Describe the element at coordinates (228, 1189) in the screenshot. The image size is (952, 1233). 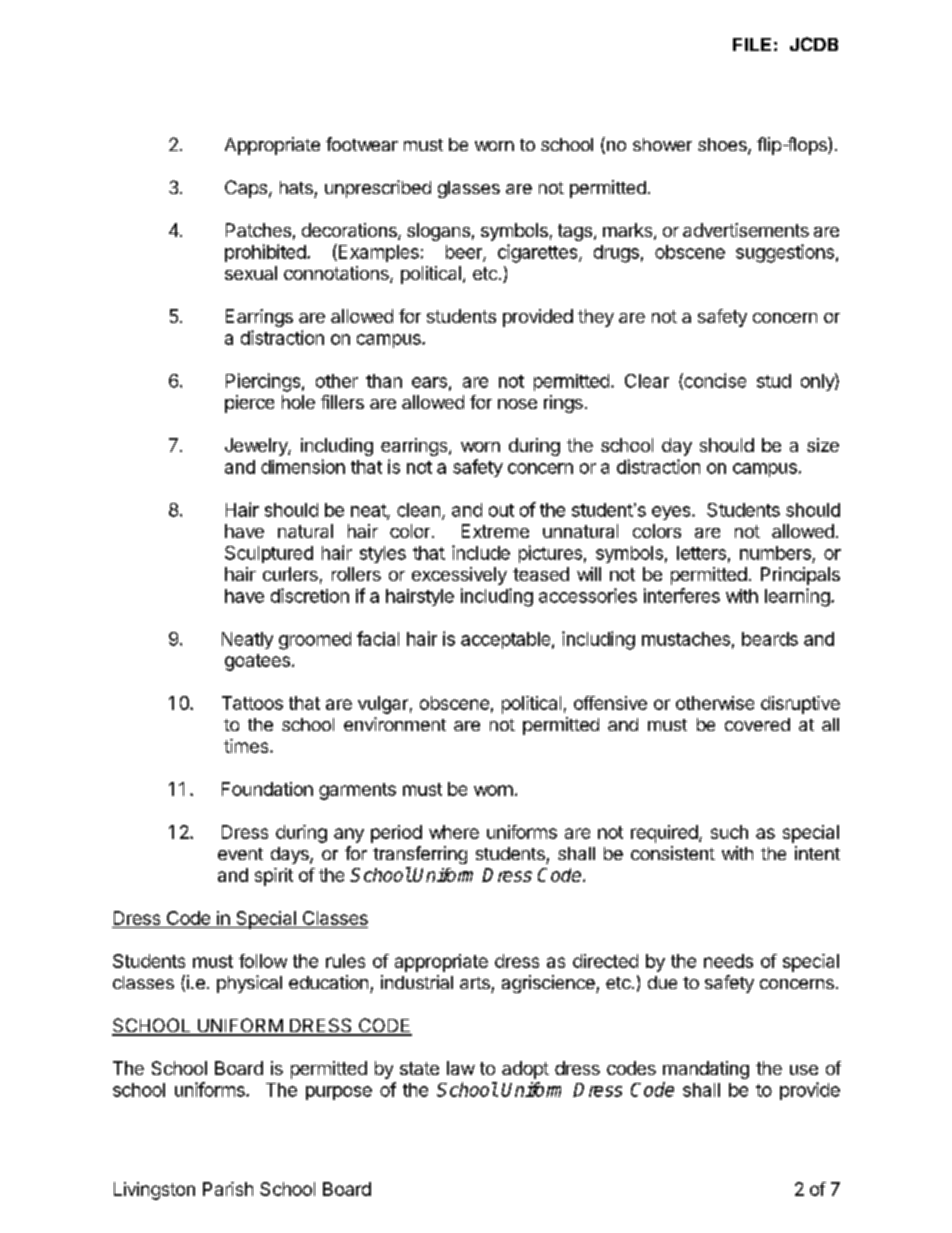
I see `Parish` at that location.
